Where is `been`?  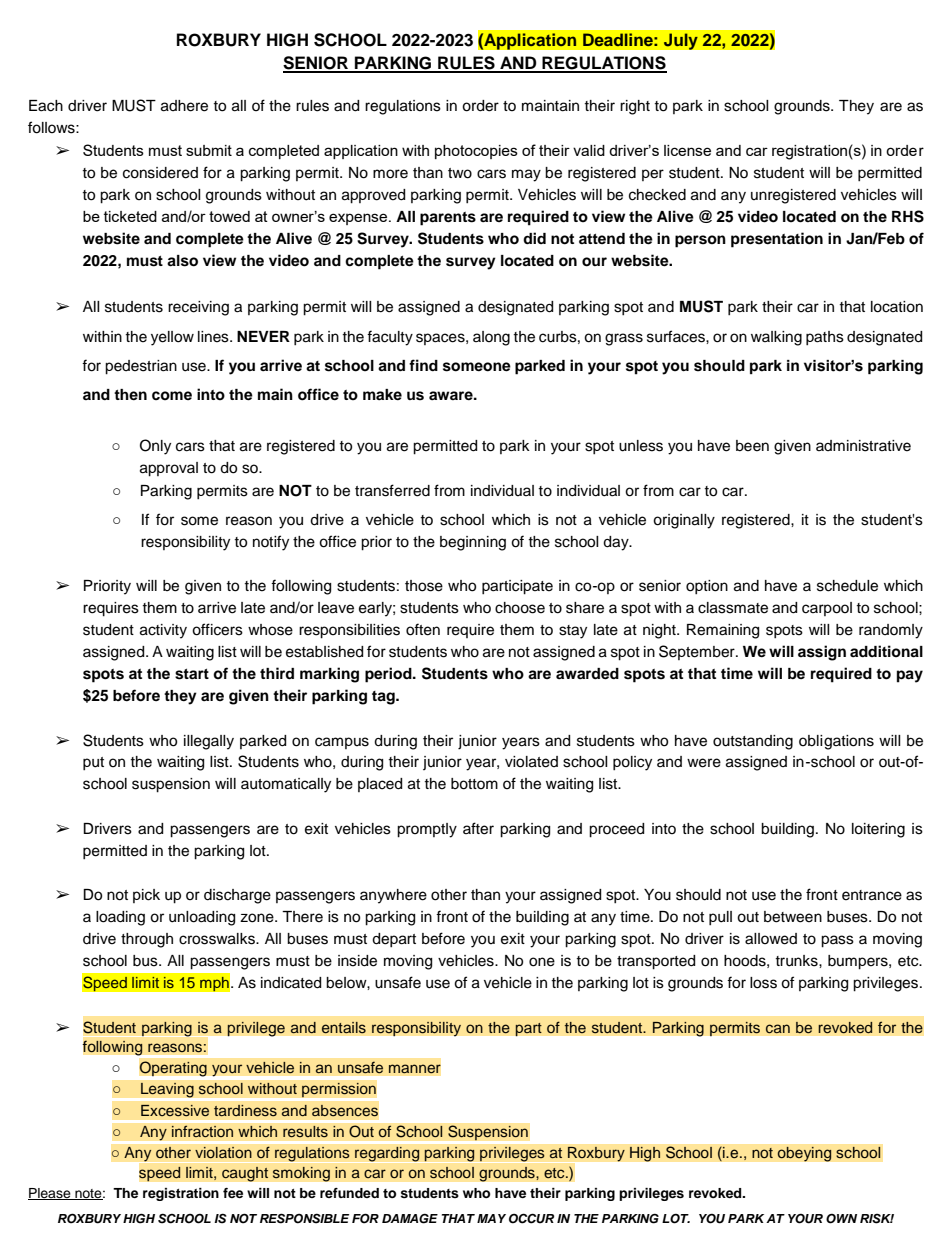 been is located at coordinates (752, 446).
